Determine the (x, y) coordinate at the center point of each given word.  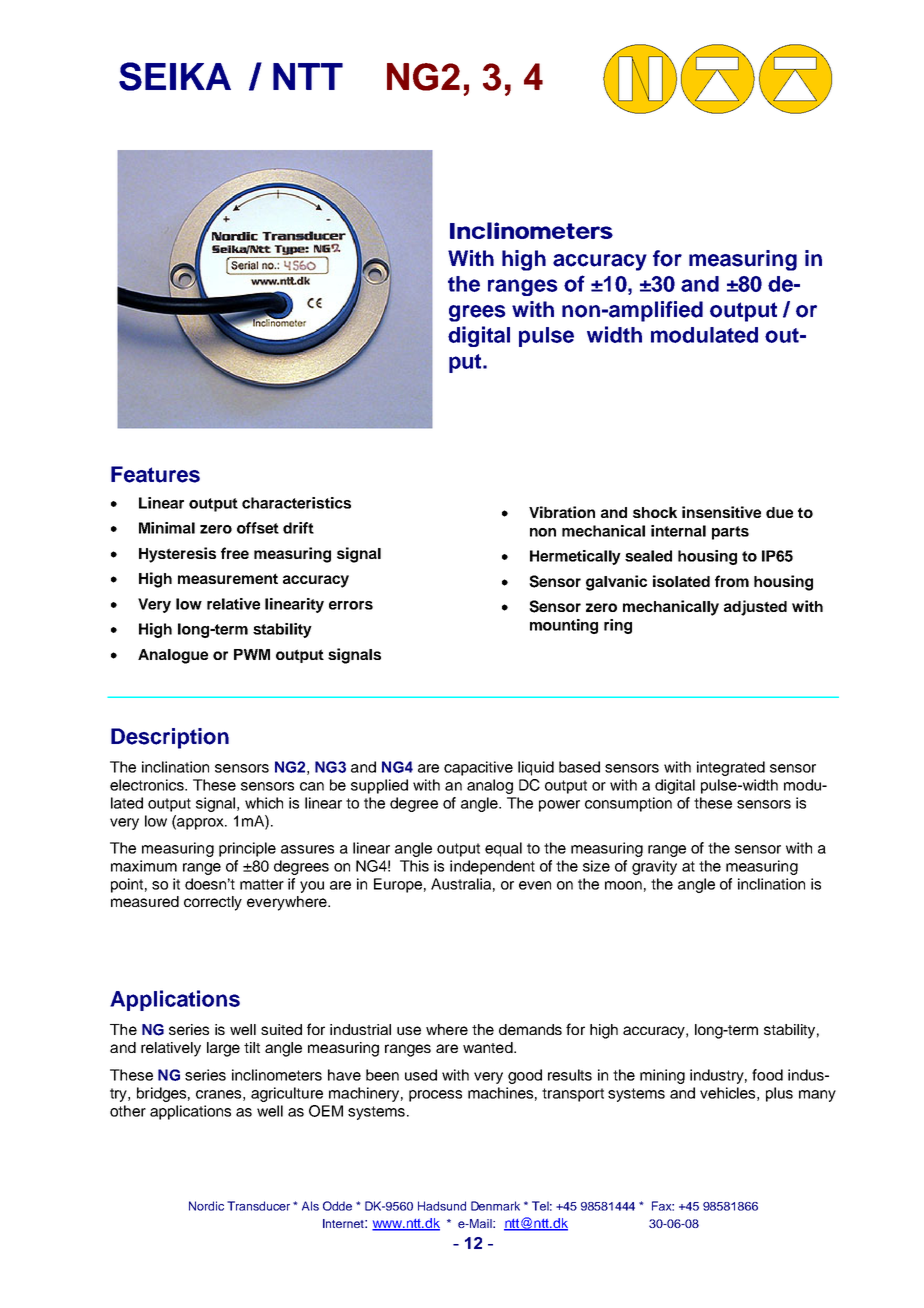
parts (730, 533)
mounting (564, 626)
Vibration (562, 512)
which (264, 803)
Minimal (167, 528)
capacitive (478, 768)
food (767, 1075)
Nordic (206, 1206)
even (535, 885)
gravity (654, 867)
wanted (489, 1047)
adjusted (755, 608)
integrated (731, 768)
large (223, 1049)
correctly (213, 903)
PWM (252, 654)
